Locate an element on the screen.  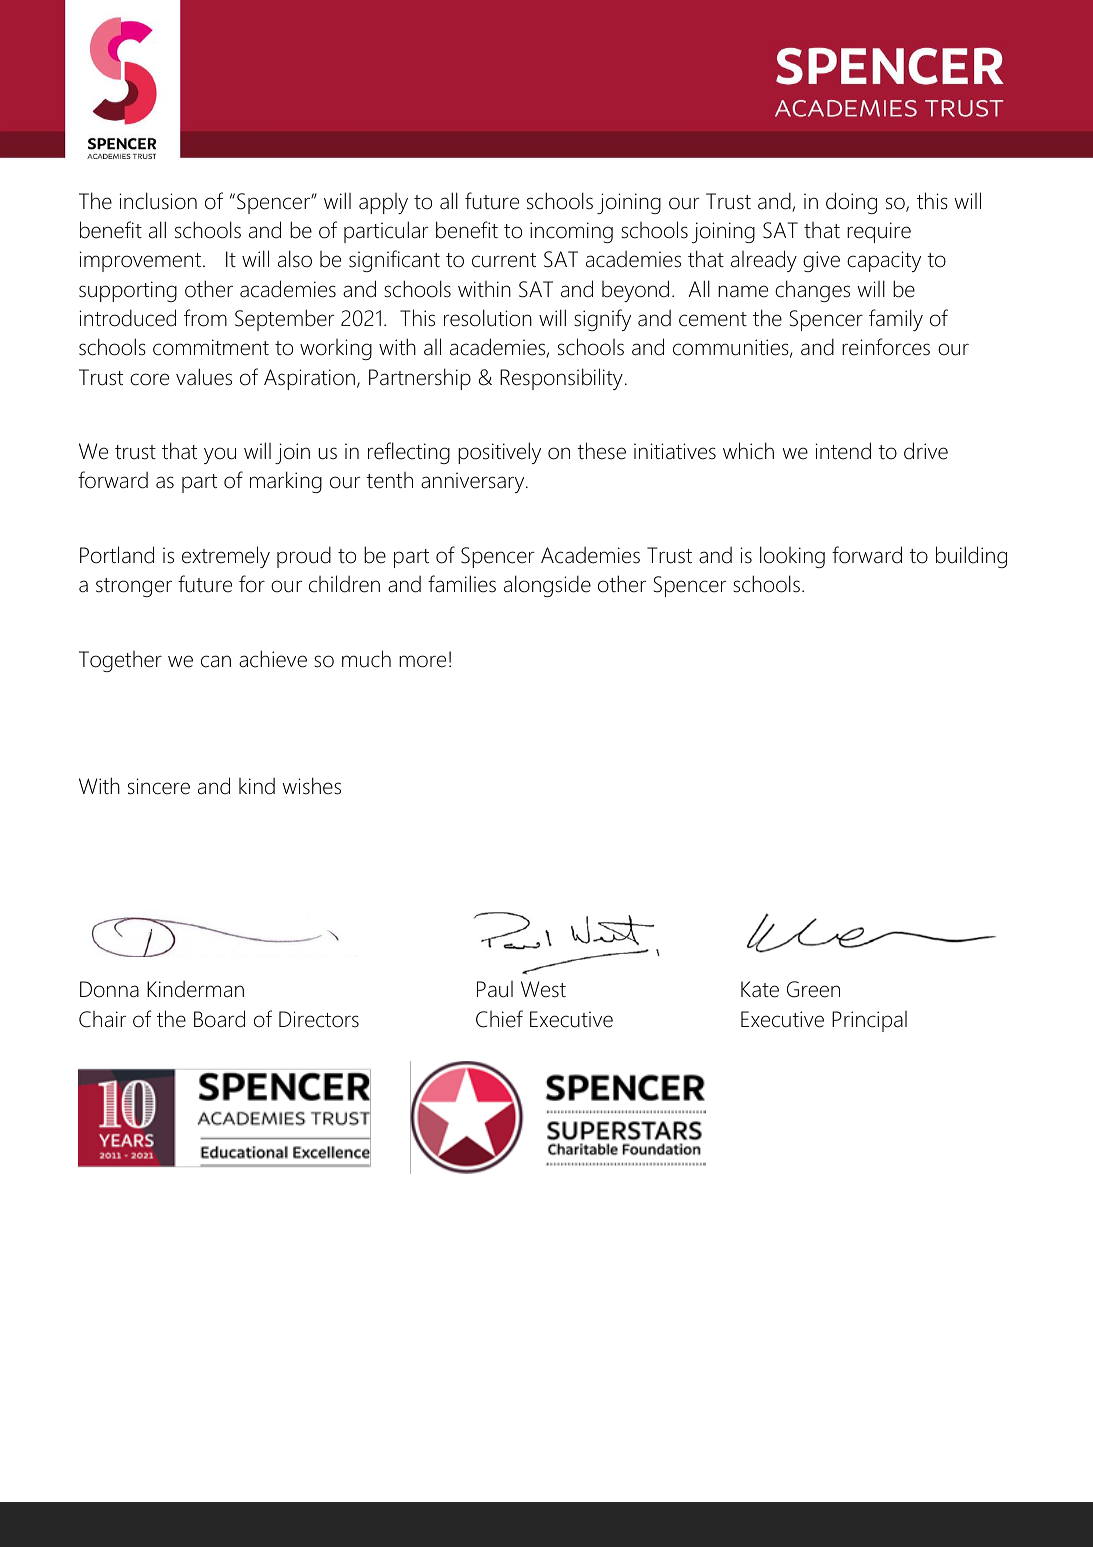
stronger is located at coordinates (134, 587).
